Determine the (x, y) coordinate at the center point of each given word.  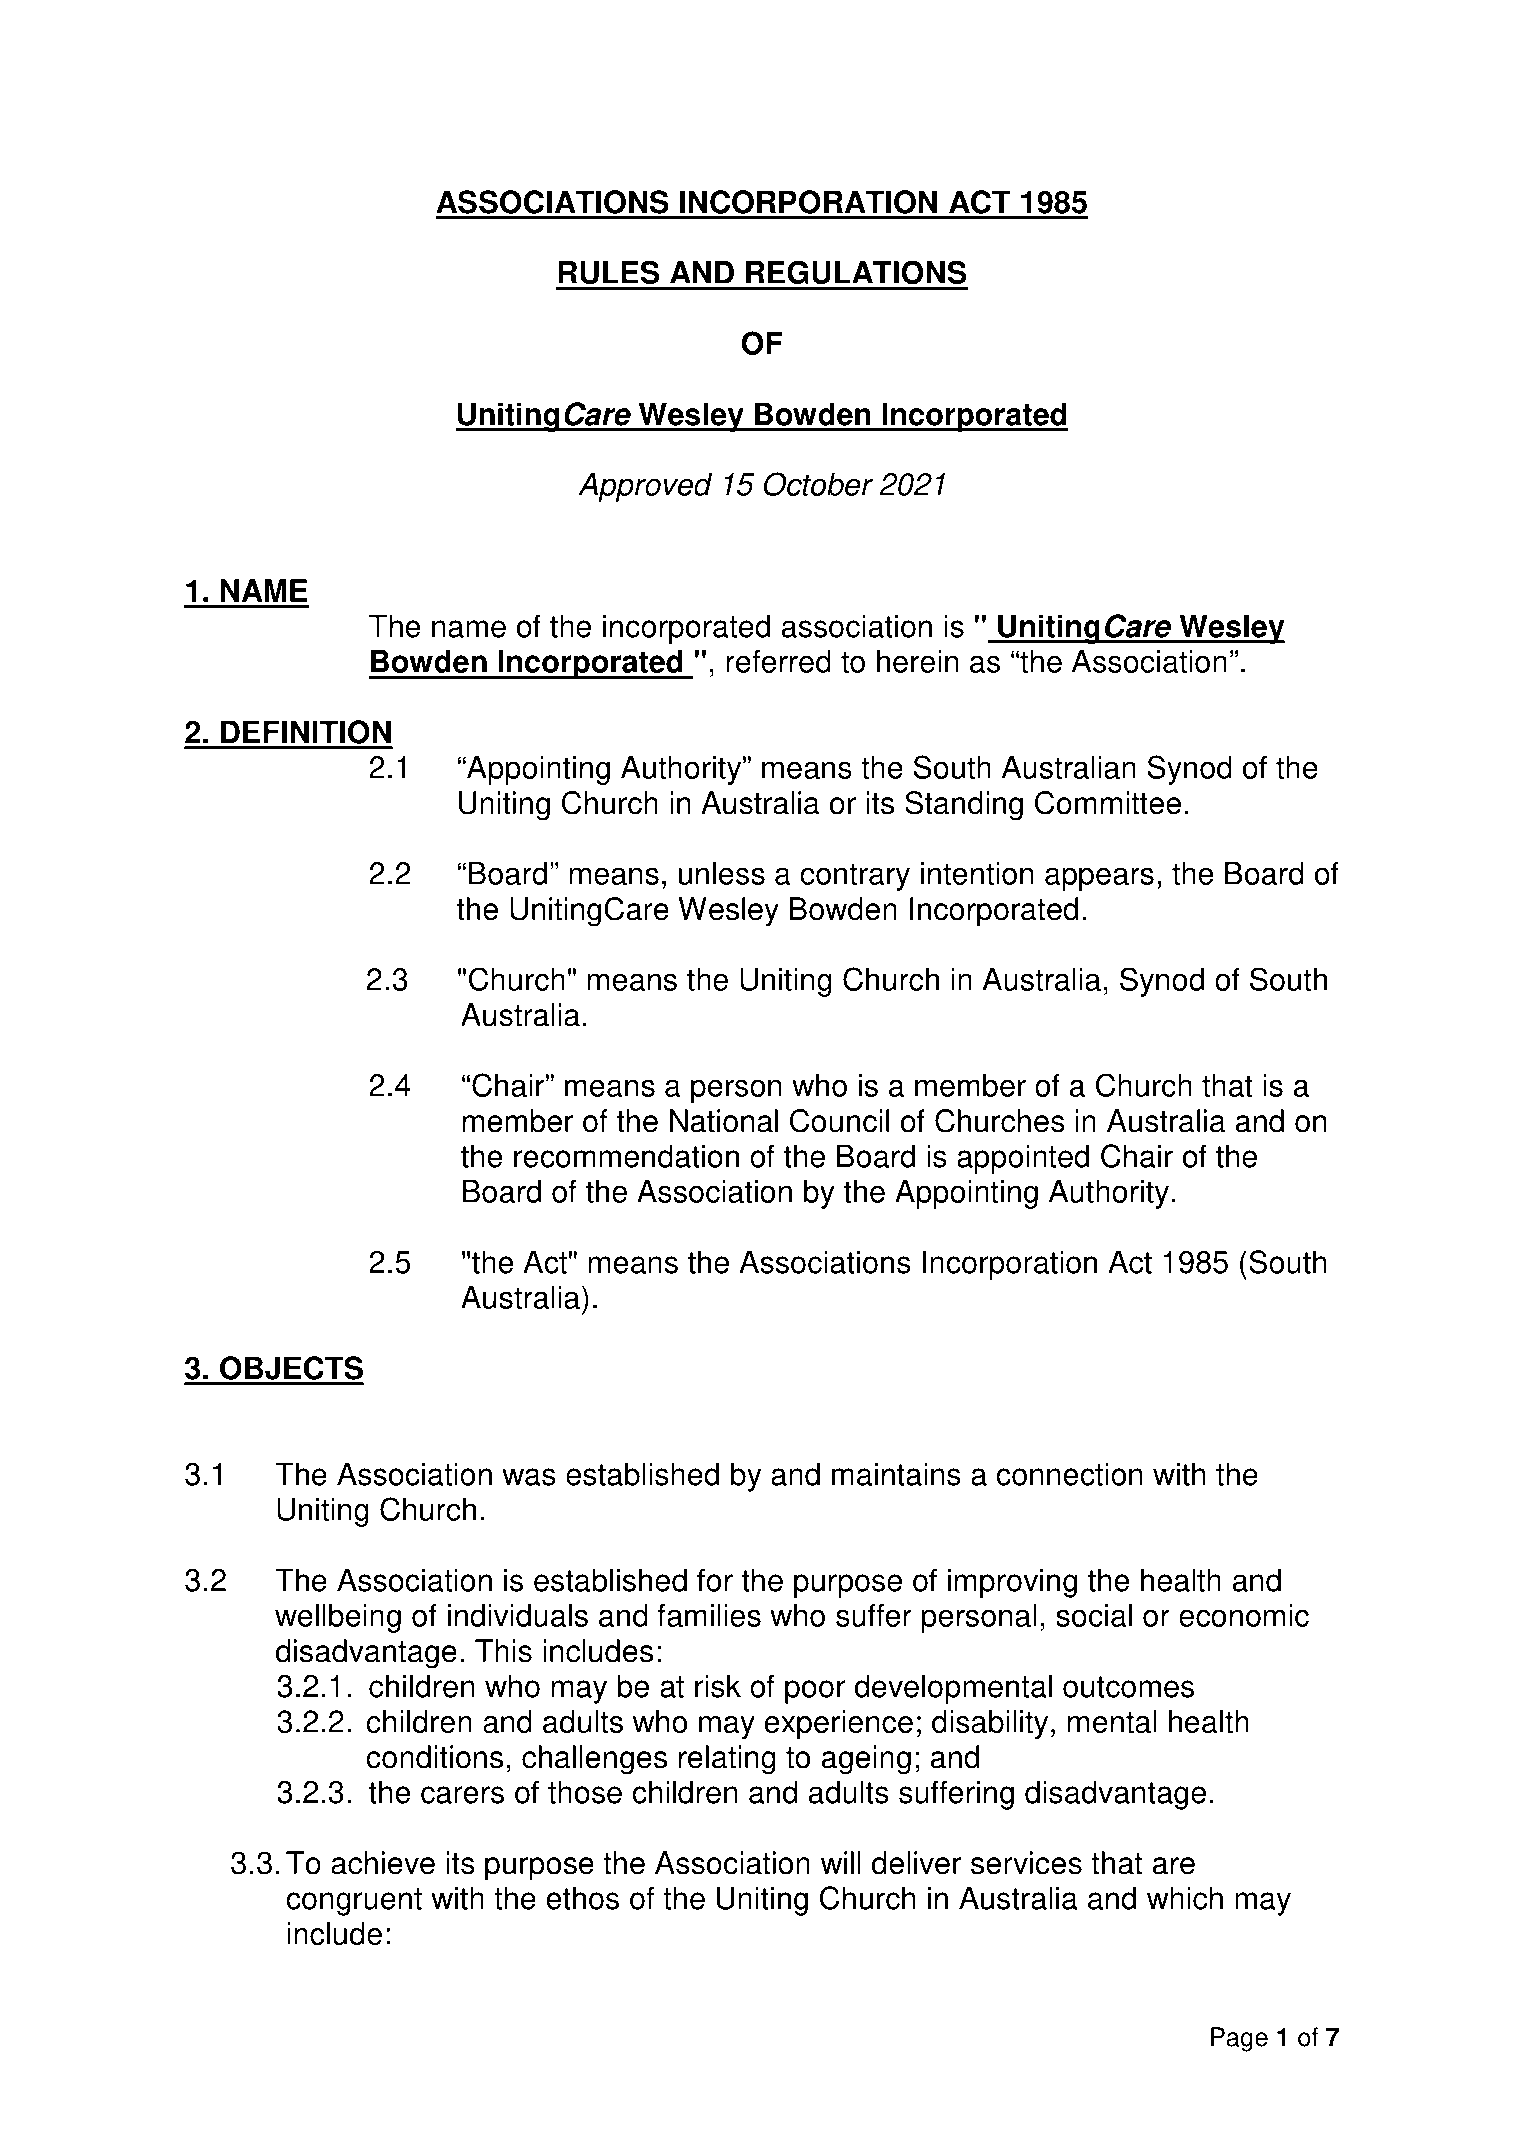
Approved (645, 487)
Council (839, 1121)
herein (918, 661)
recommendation (626, 1156)
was (529, 1477)
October (818, 484)
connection (1069, 1474)
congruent (354, 1902)
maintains (896, 1474)
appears (1099, 879)
